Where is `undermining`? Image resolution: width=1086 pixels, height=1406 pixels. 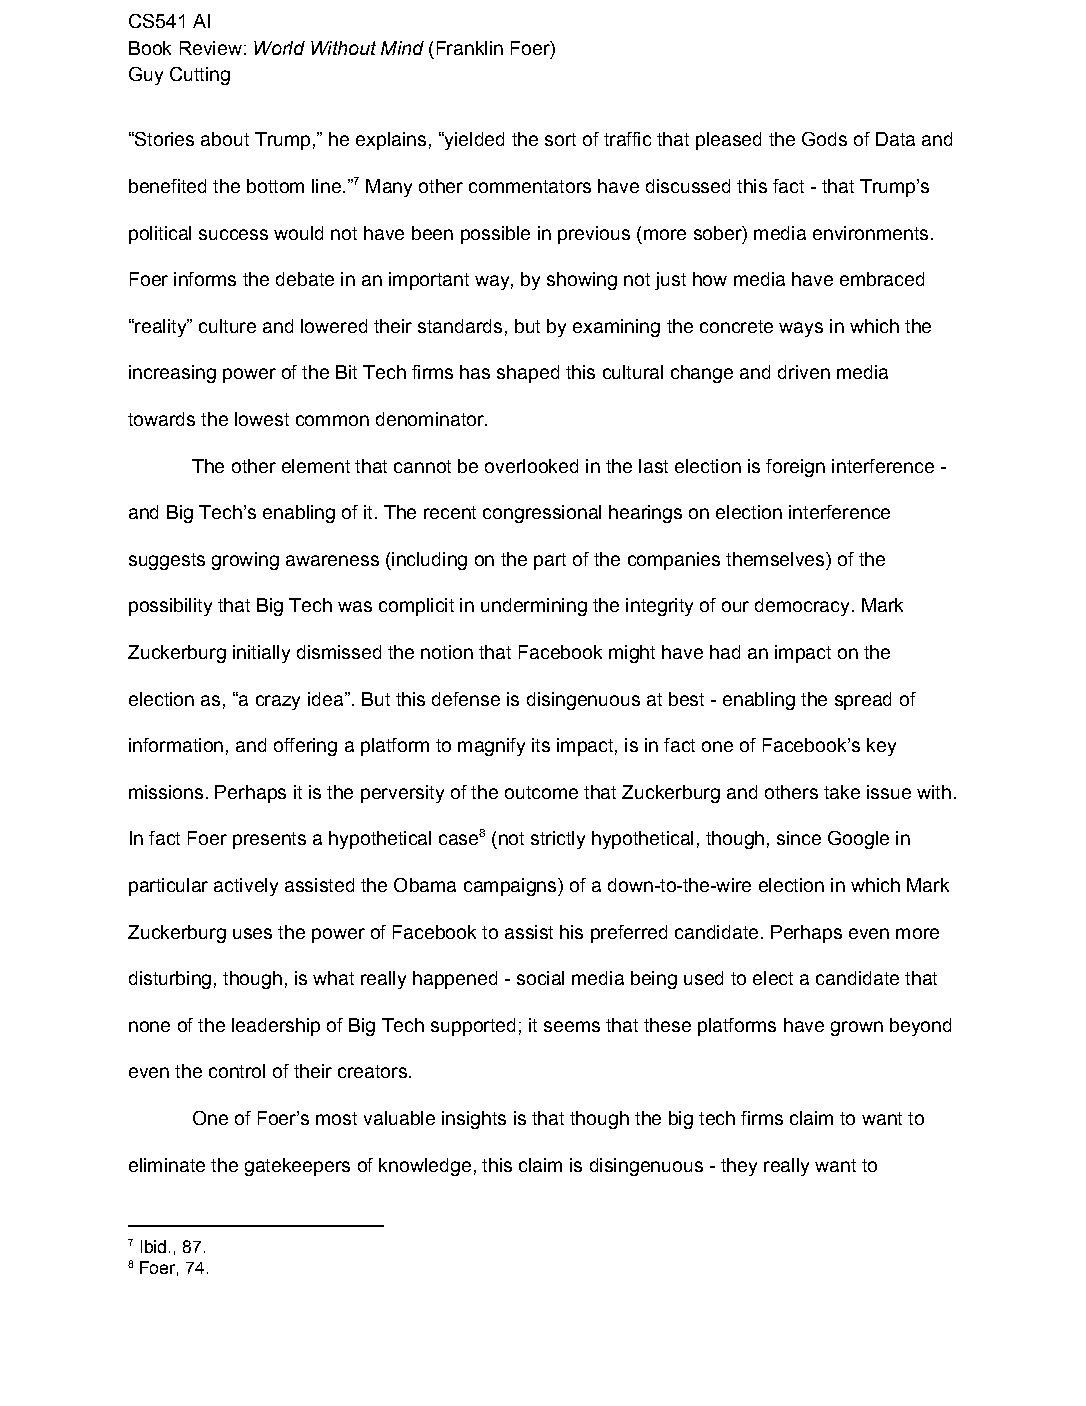 undermining is located at coordinates (534, 607).
